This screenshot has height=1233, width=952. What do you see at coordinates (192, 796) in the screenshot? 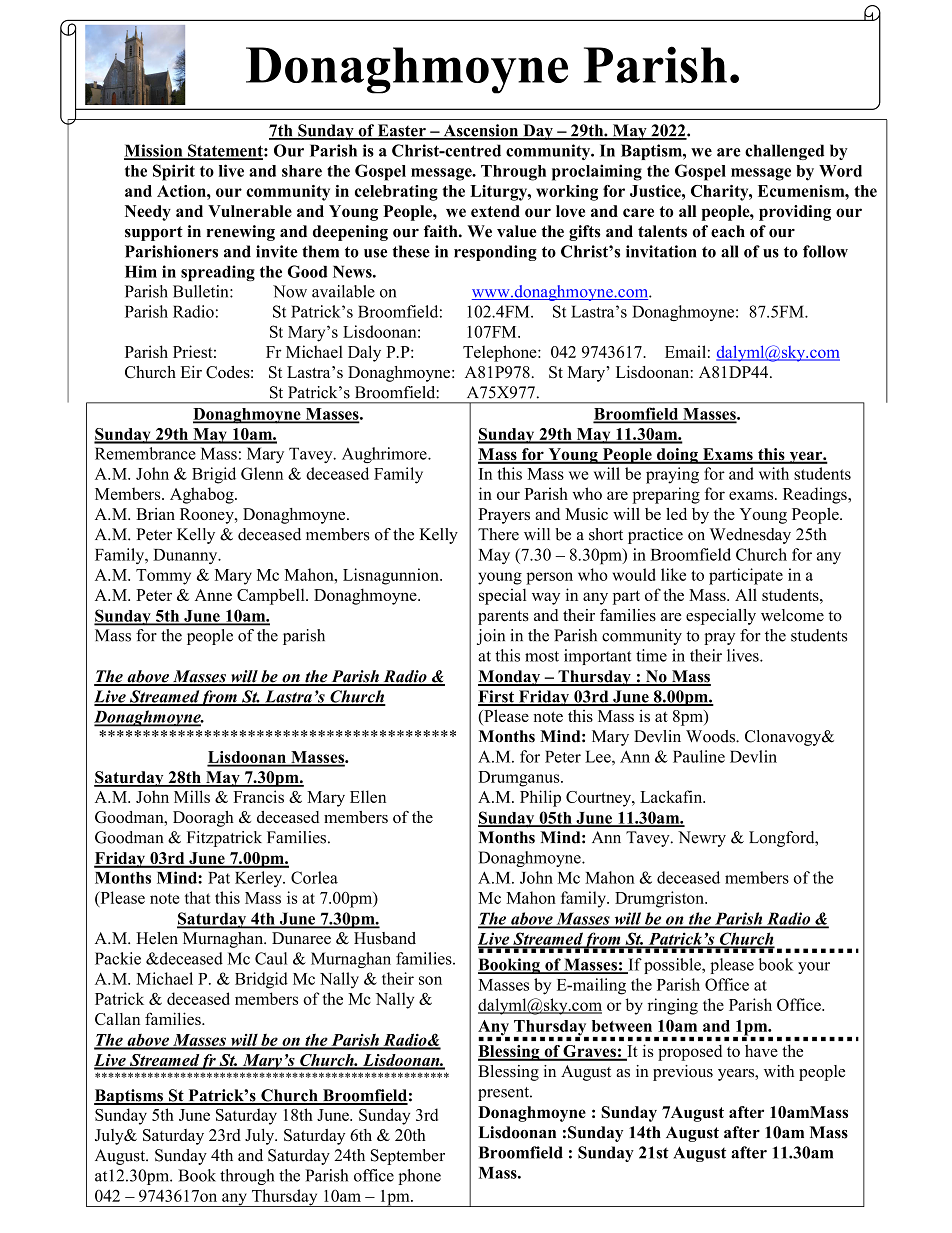
I see `Mills` at bounding box center [192, 796].
